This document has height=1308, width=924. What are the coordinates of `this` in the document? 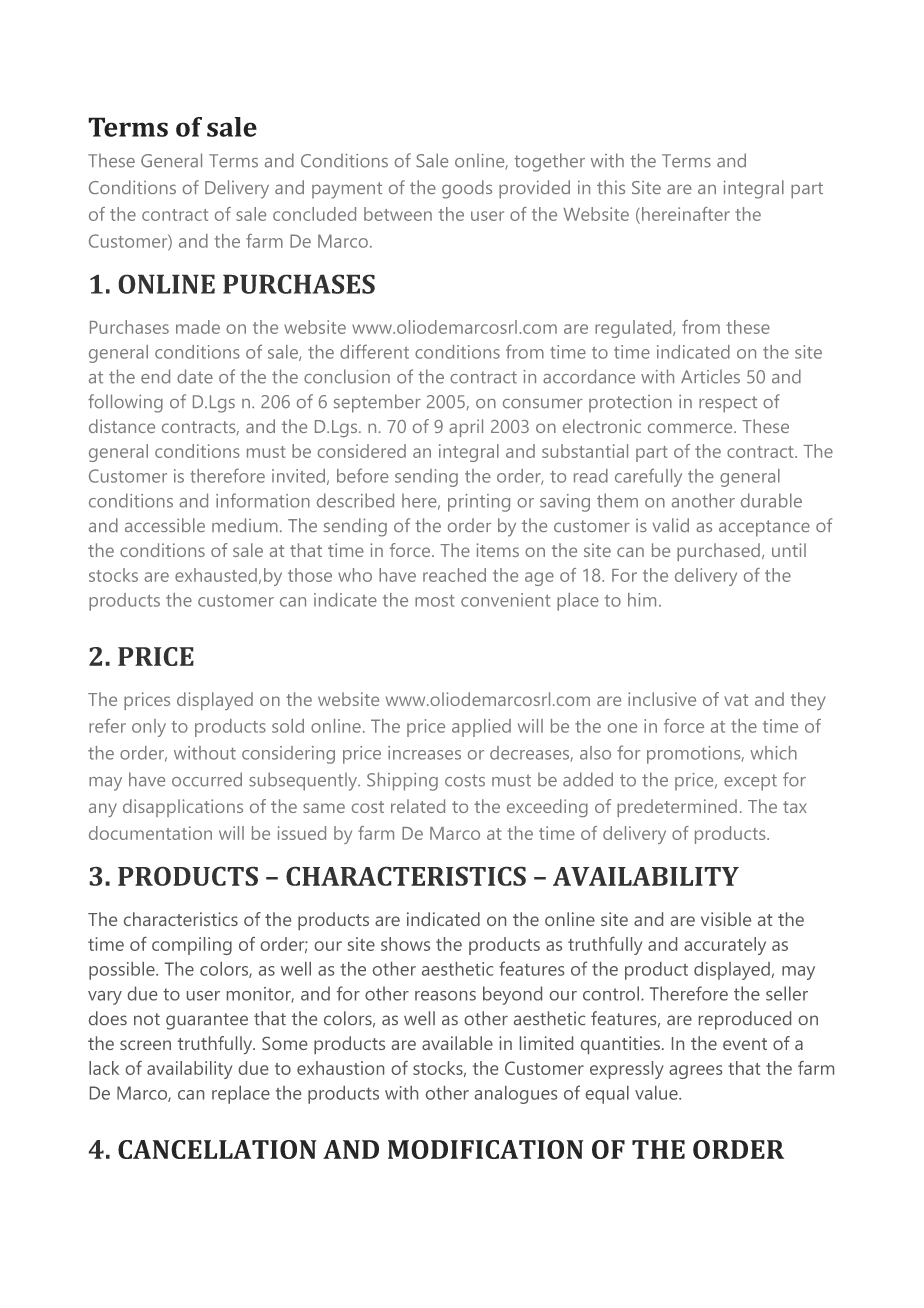 It's located at (611, 187).
